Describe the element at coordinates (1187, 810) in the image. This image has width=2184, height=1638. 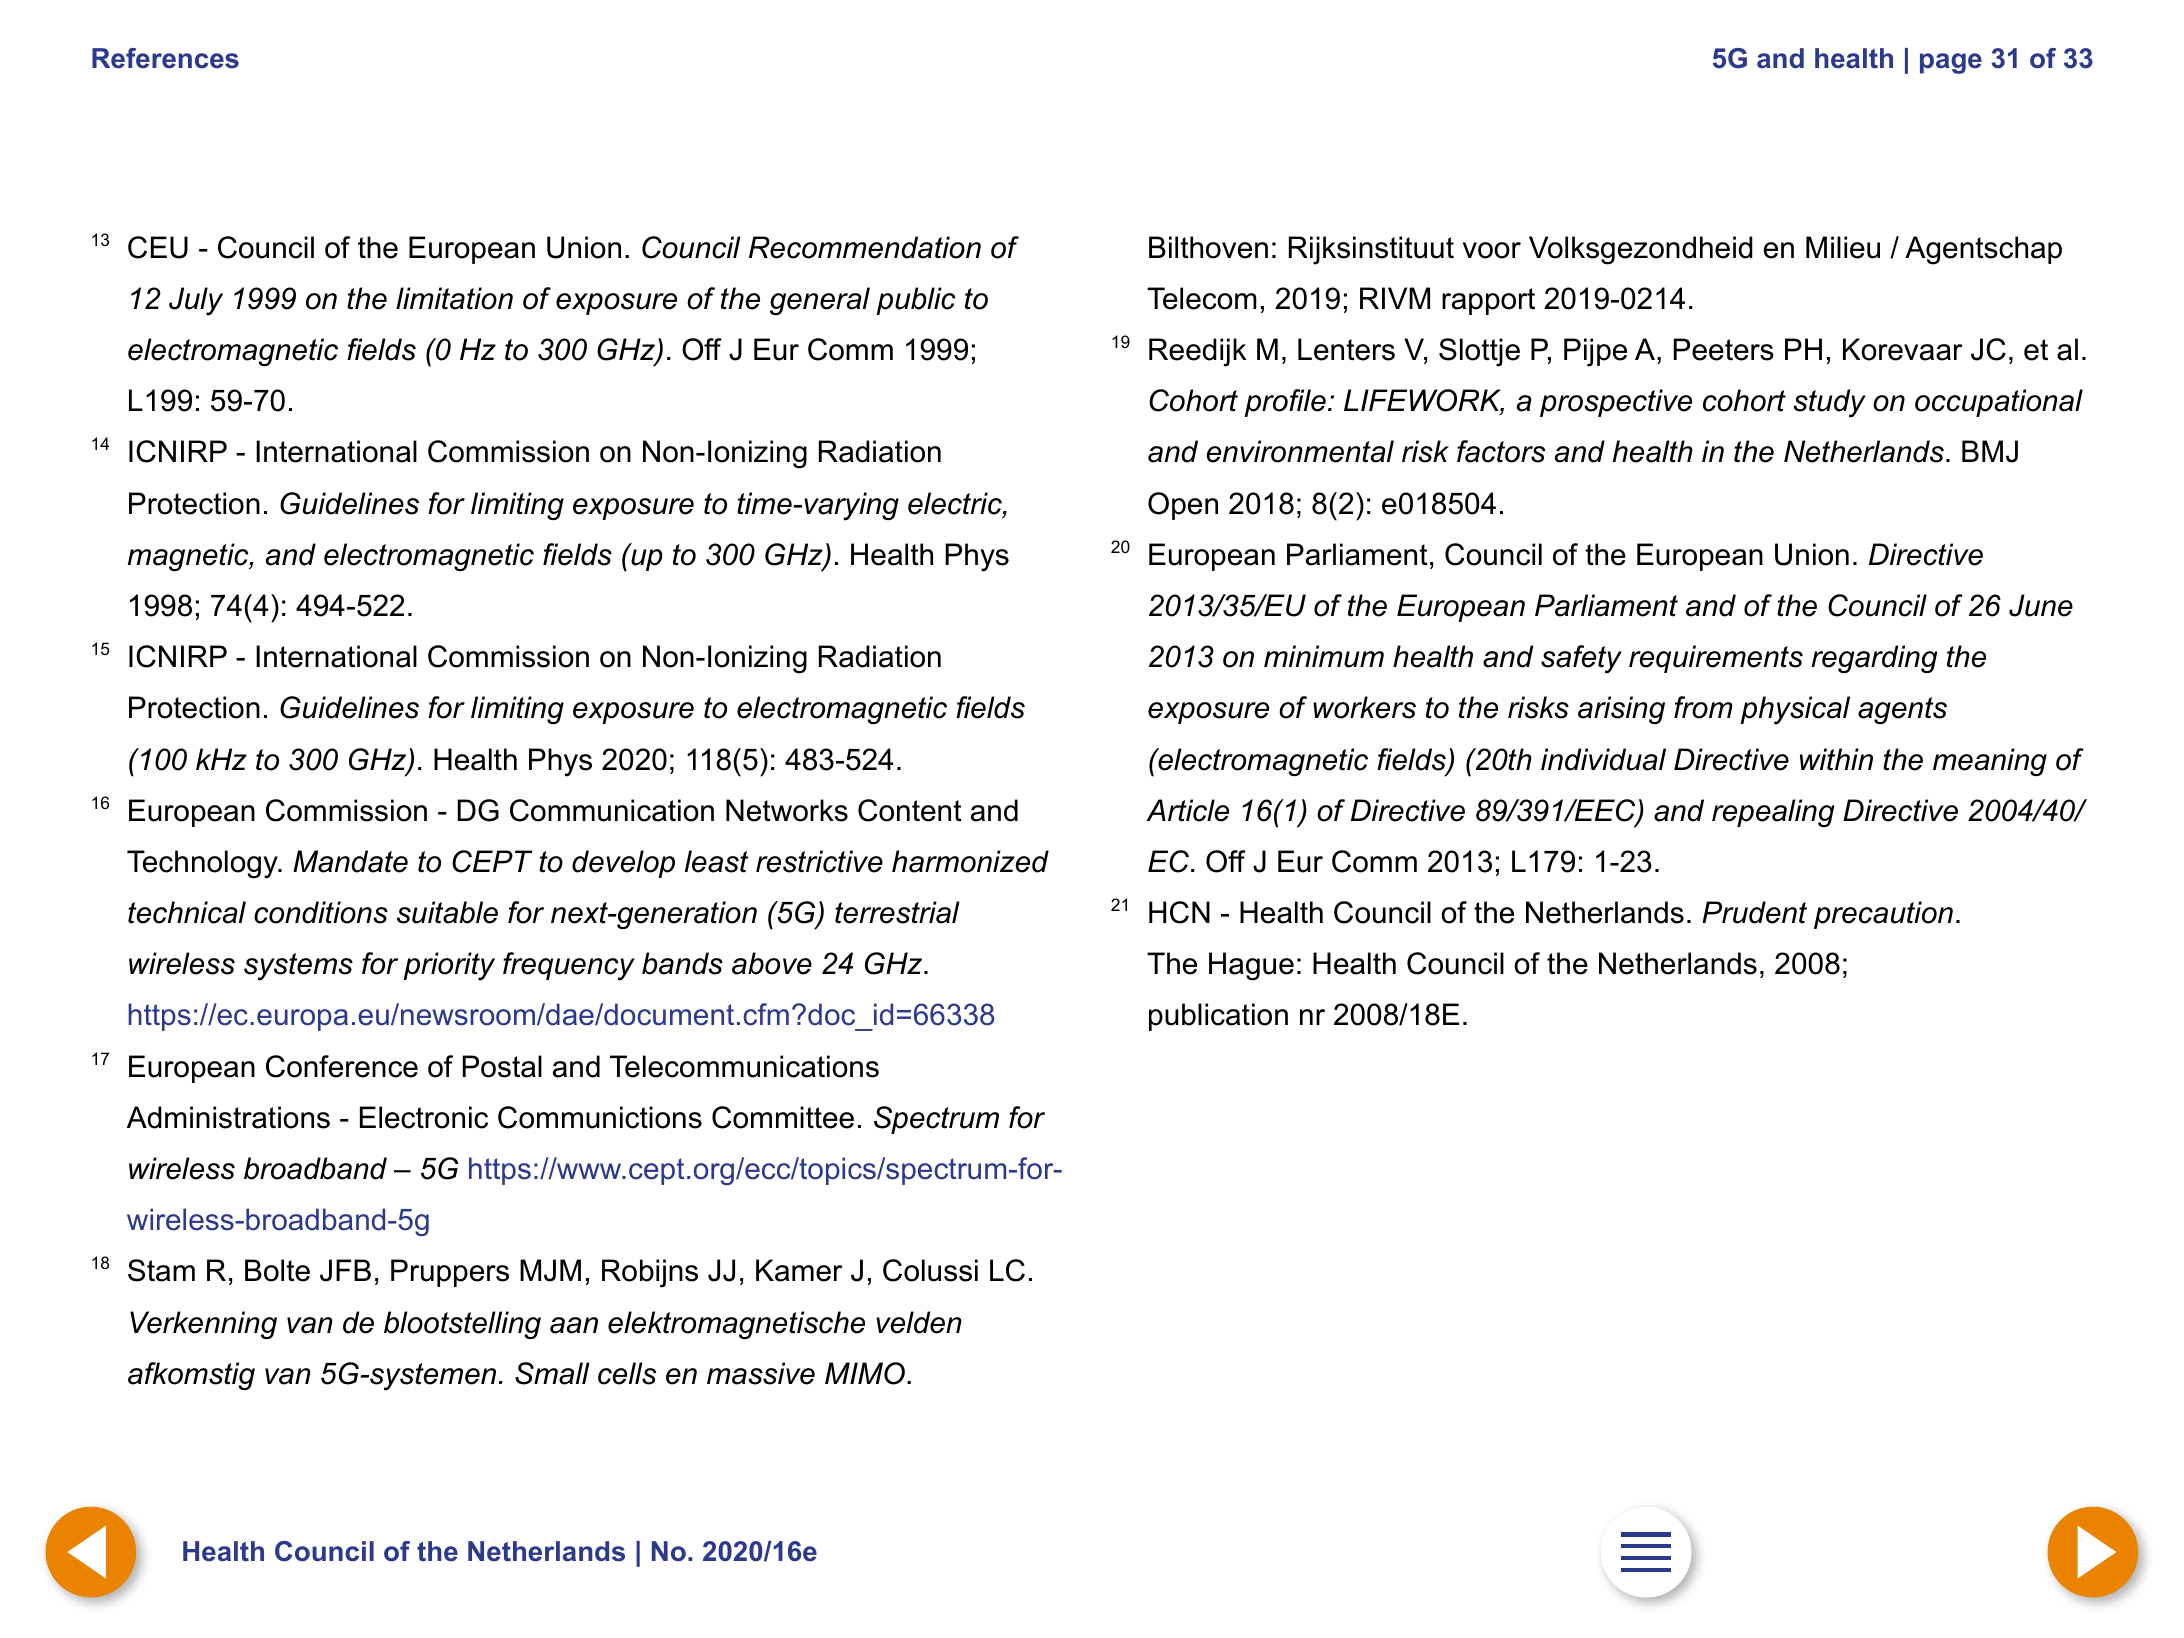
I see `Article` at that location.
